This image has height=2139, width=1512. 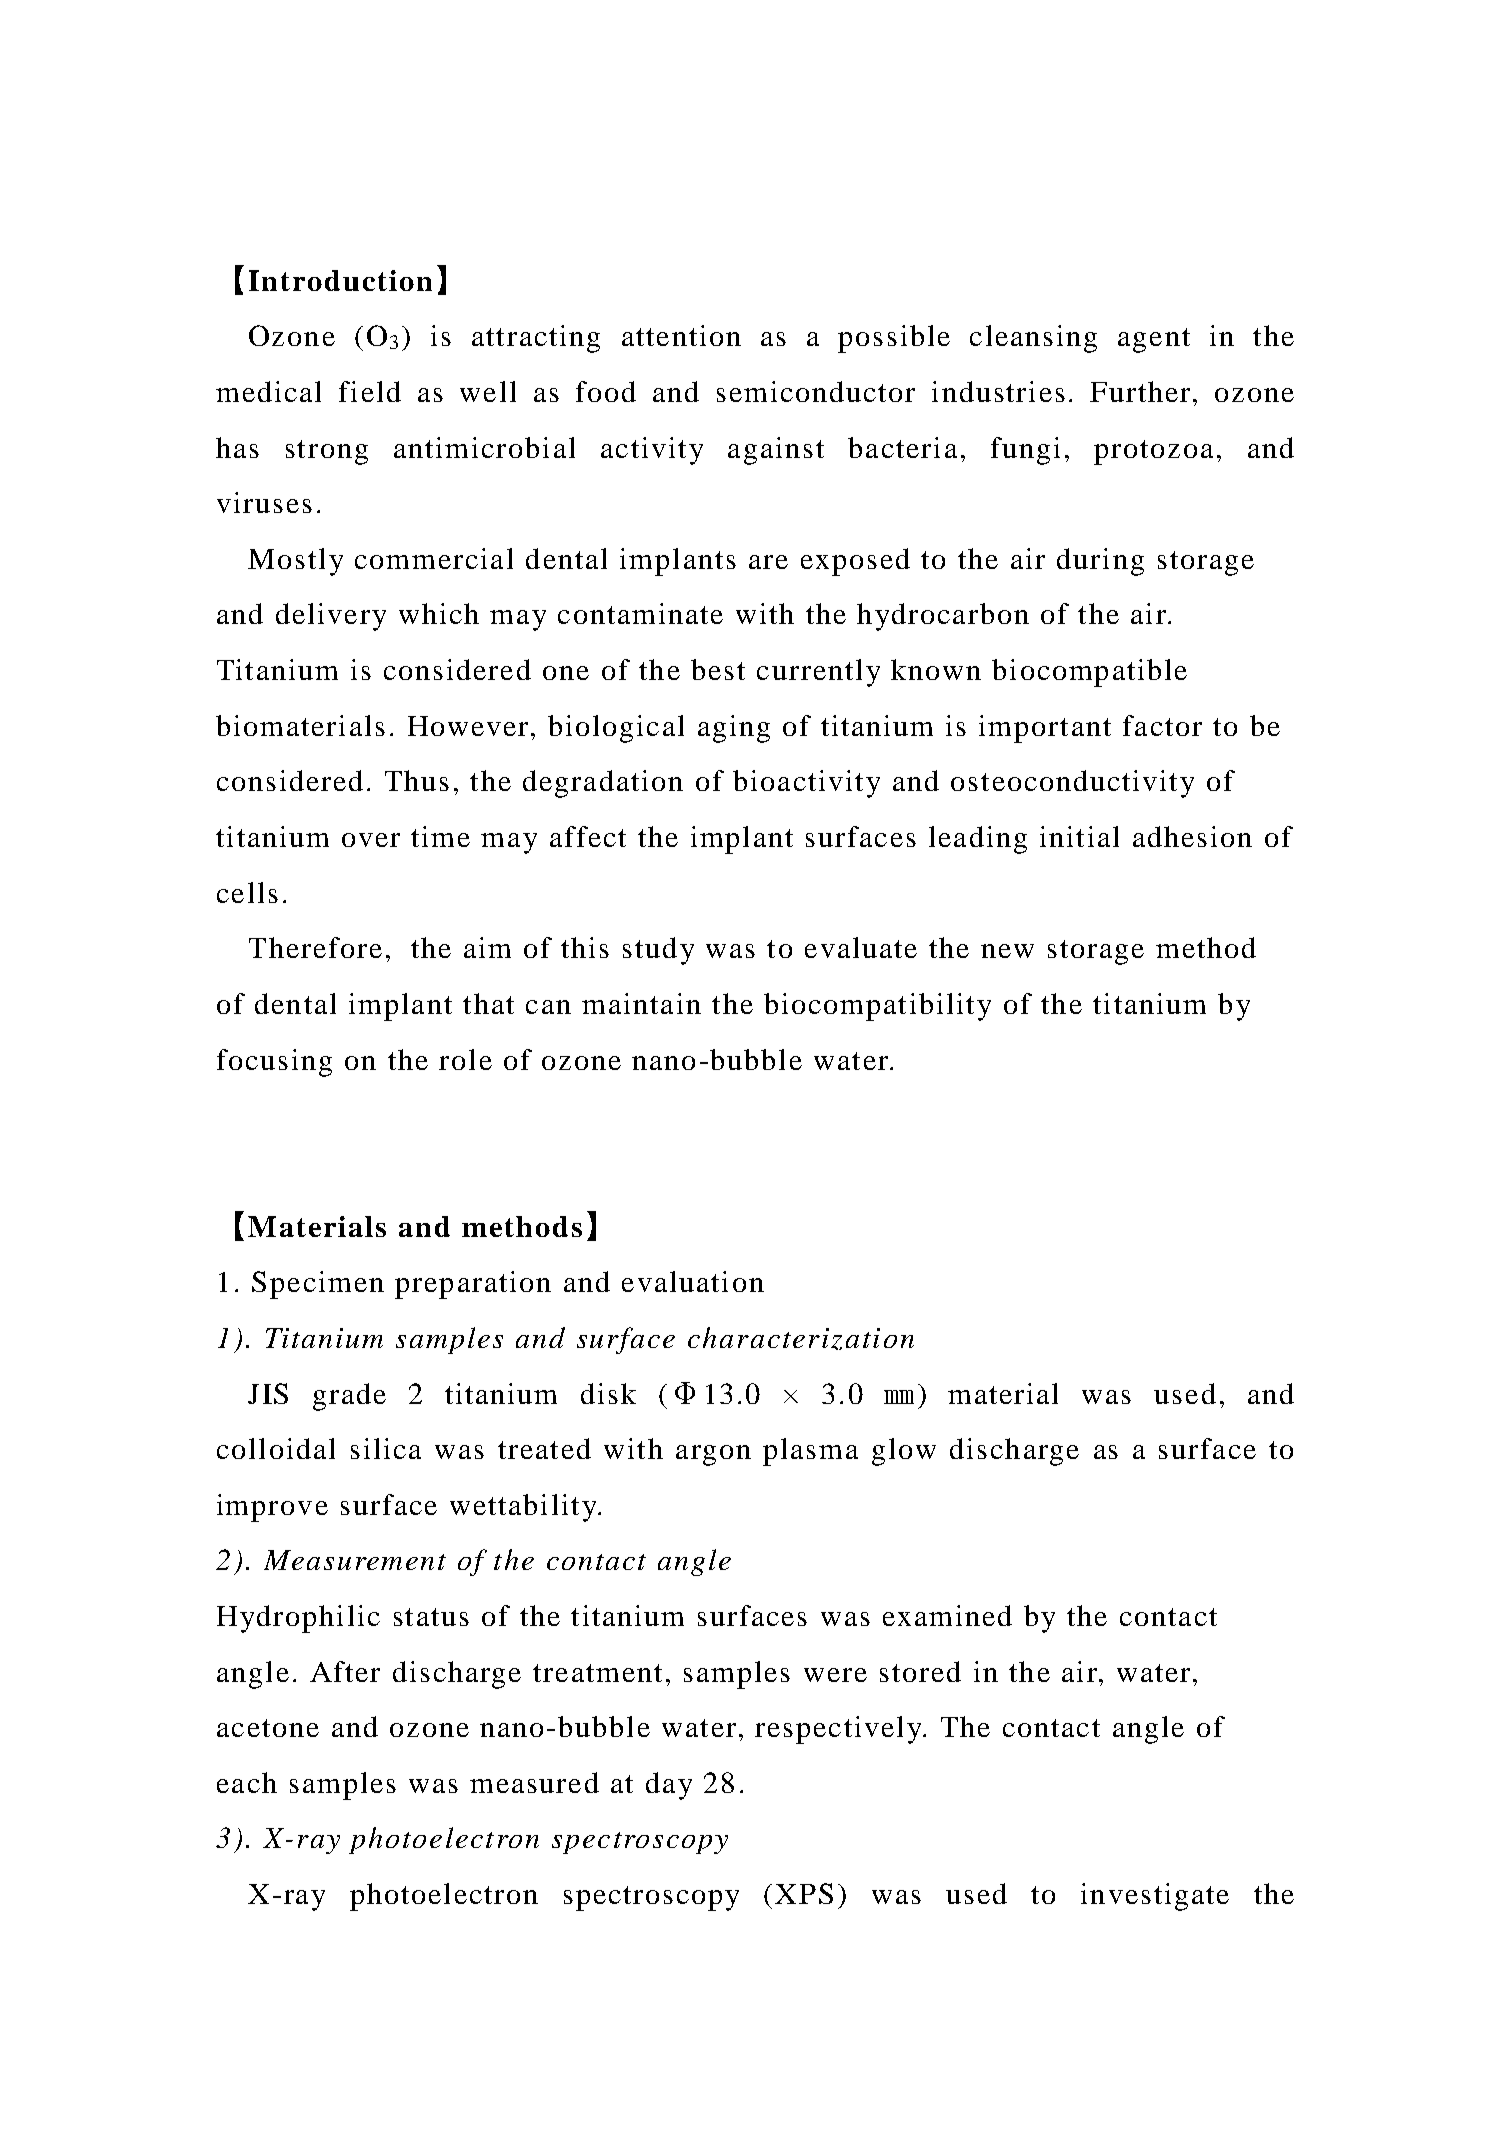 What do you see at coordinates (371, 840) in the image?
I see `over` at bounding box center [371, 840].
